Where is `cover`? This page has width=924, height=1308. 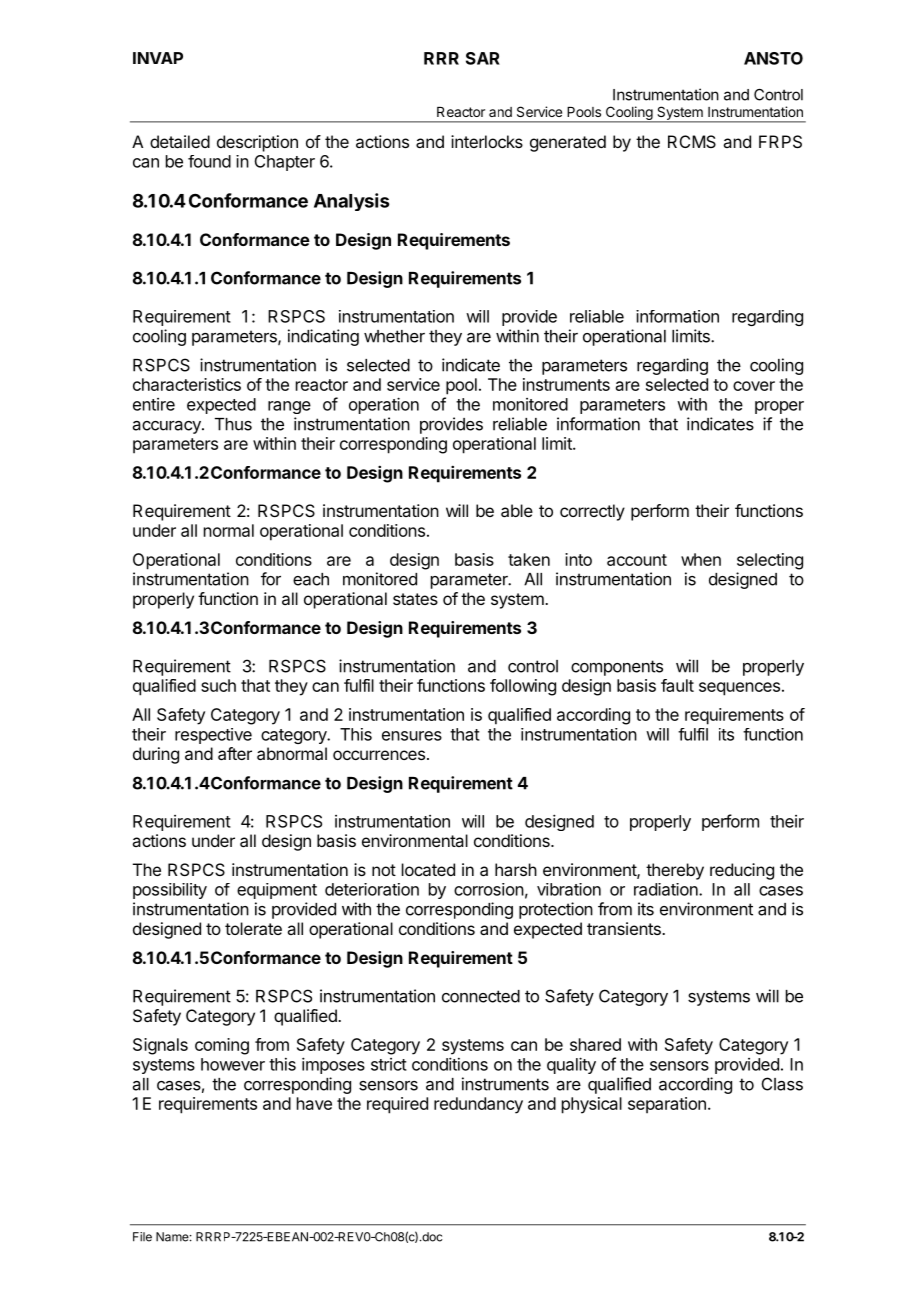
cover is located at coordinates (754, 386).
